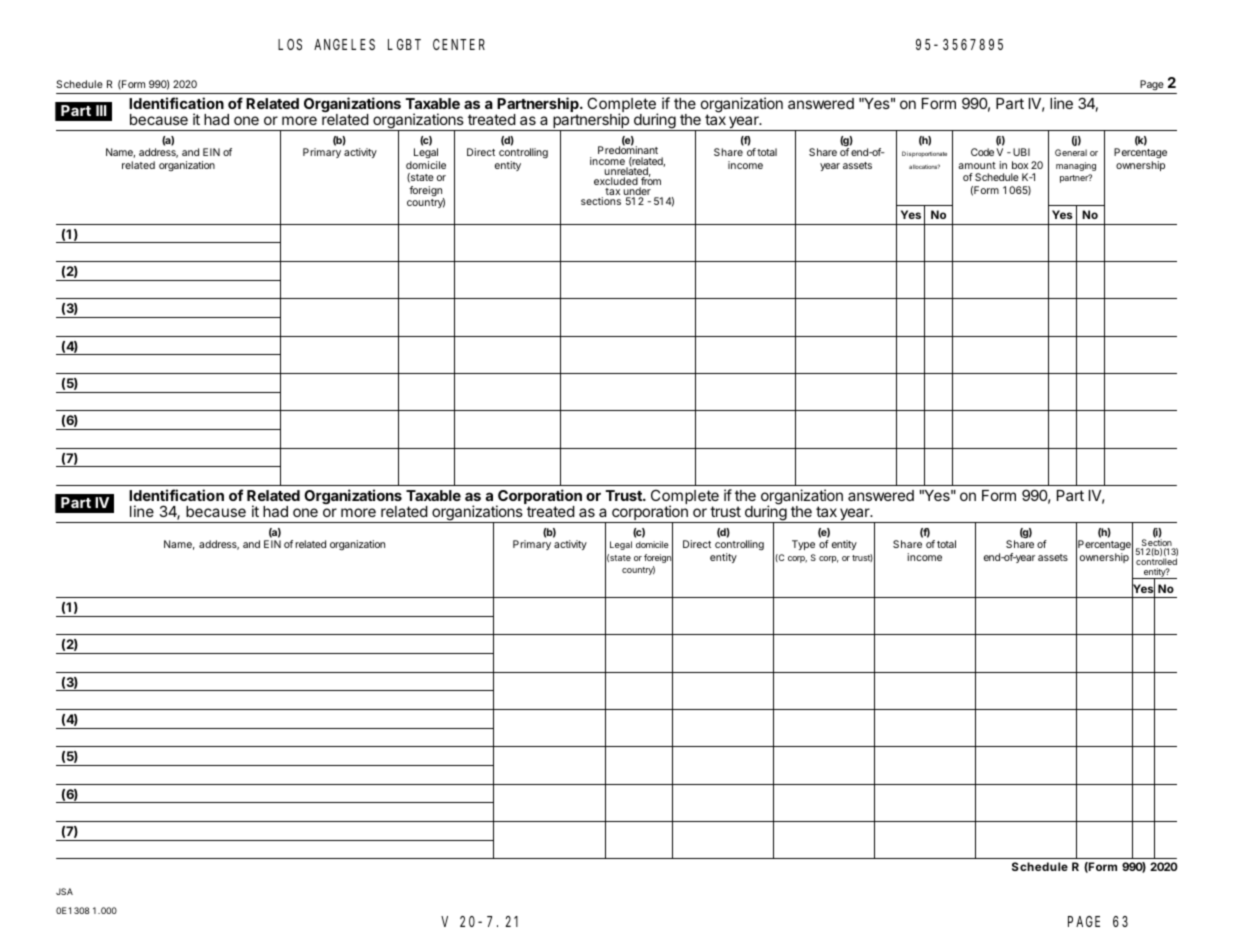 The image size is (1233, 952). What do you see at coordinates (628, 149) in the screenshot?
I see `Predominant` at bounding box center [628, 149].
